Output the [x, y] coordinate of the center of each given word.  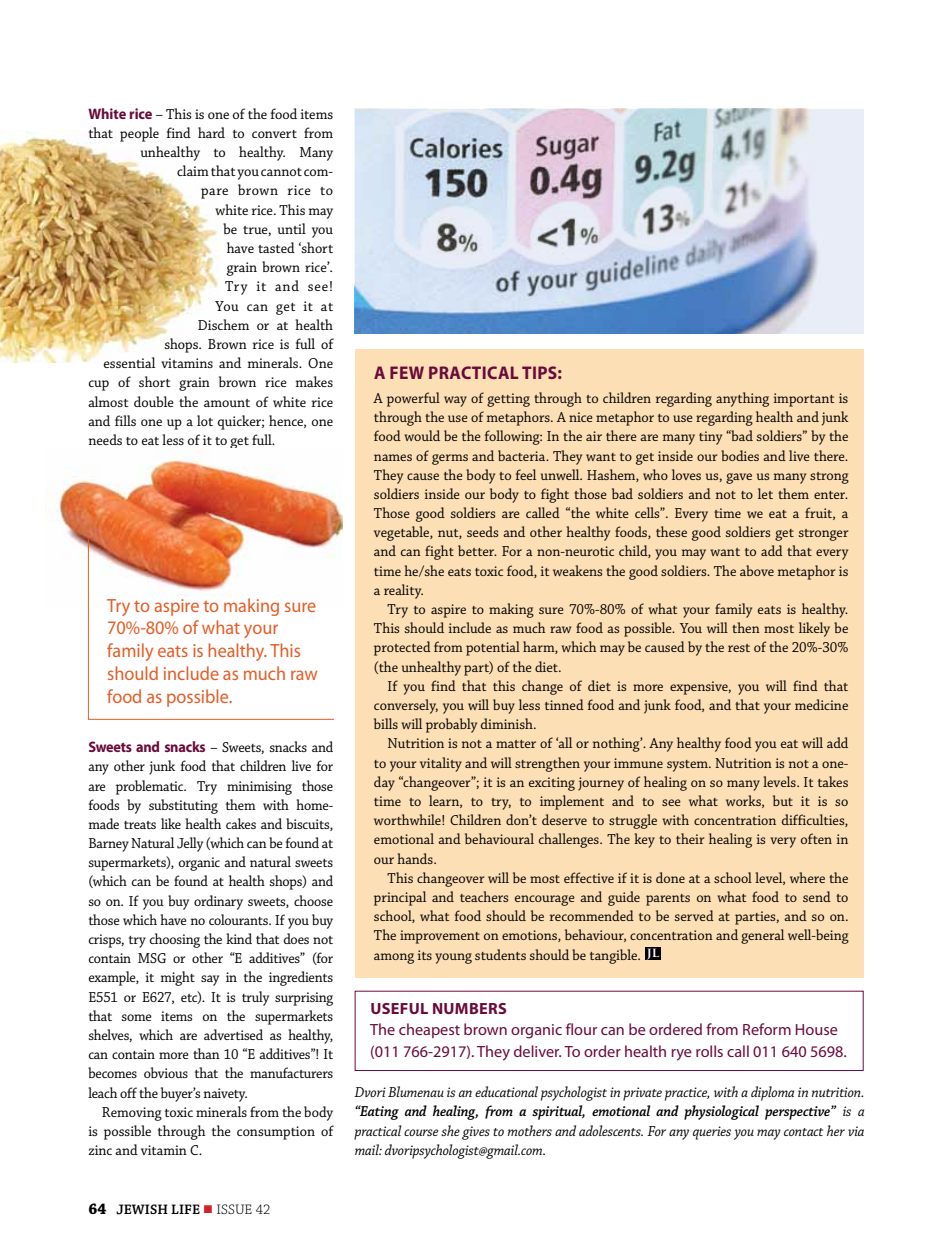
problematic [151, 787]
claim [193, 170]
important [804, 400]
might [178, 978]
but [783, 800]
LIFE [185, 1209]
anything [742, 399]
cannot [281, 172]
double [154, 401]
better [477, 550]
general [762, 936]
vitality [441, 764]
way [455, 401]
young [453, 958]
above [757, 570]
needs [105, 439]
